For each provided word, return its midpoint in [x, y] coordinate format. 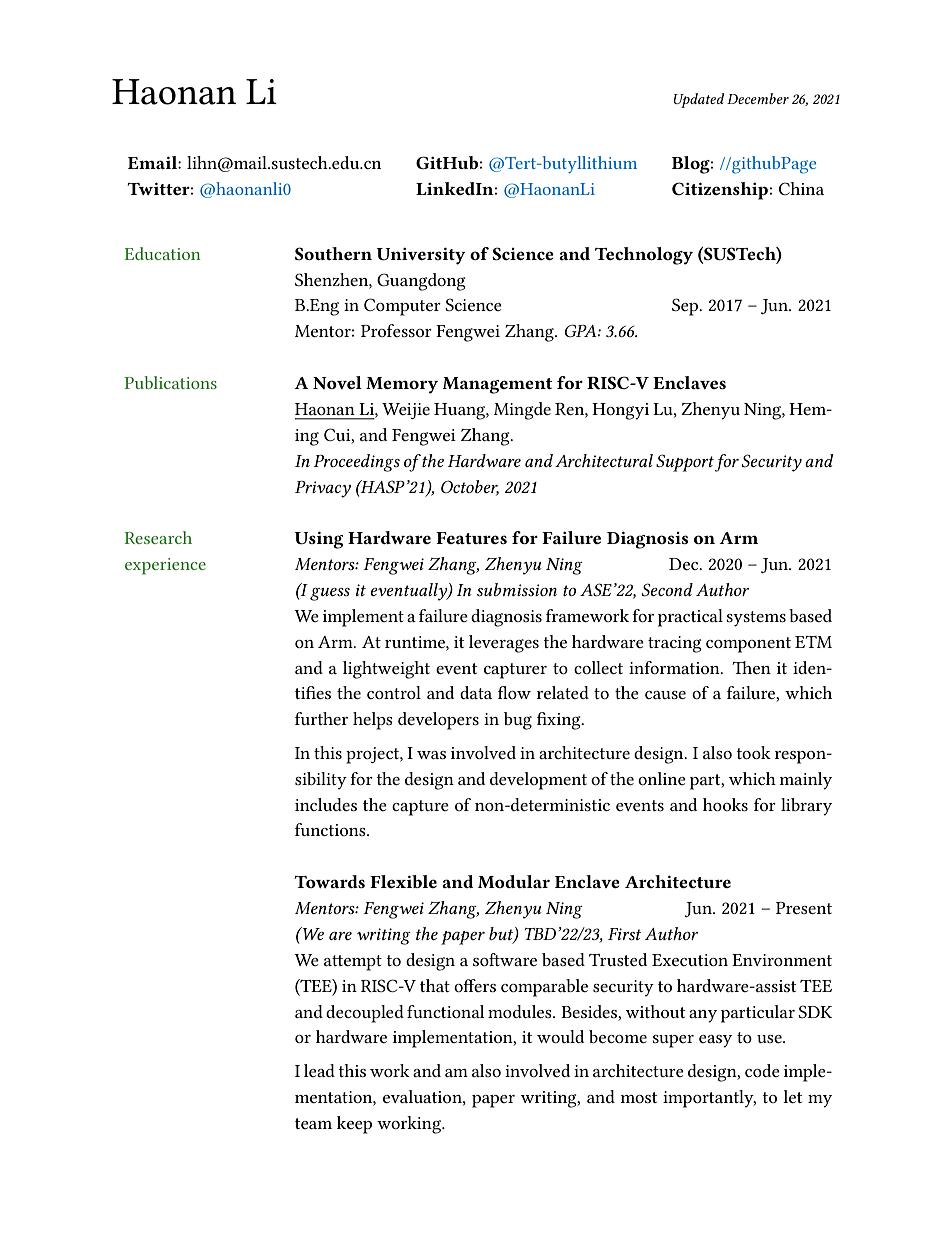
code [762, 1070]
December [758, 98]
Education [163, 253]
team [313, 1123]
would [560, 1036]
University [421, 256]
